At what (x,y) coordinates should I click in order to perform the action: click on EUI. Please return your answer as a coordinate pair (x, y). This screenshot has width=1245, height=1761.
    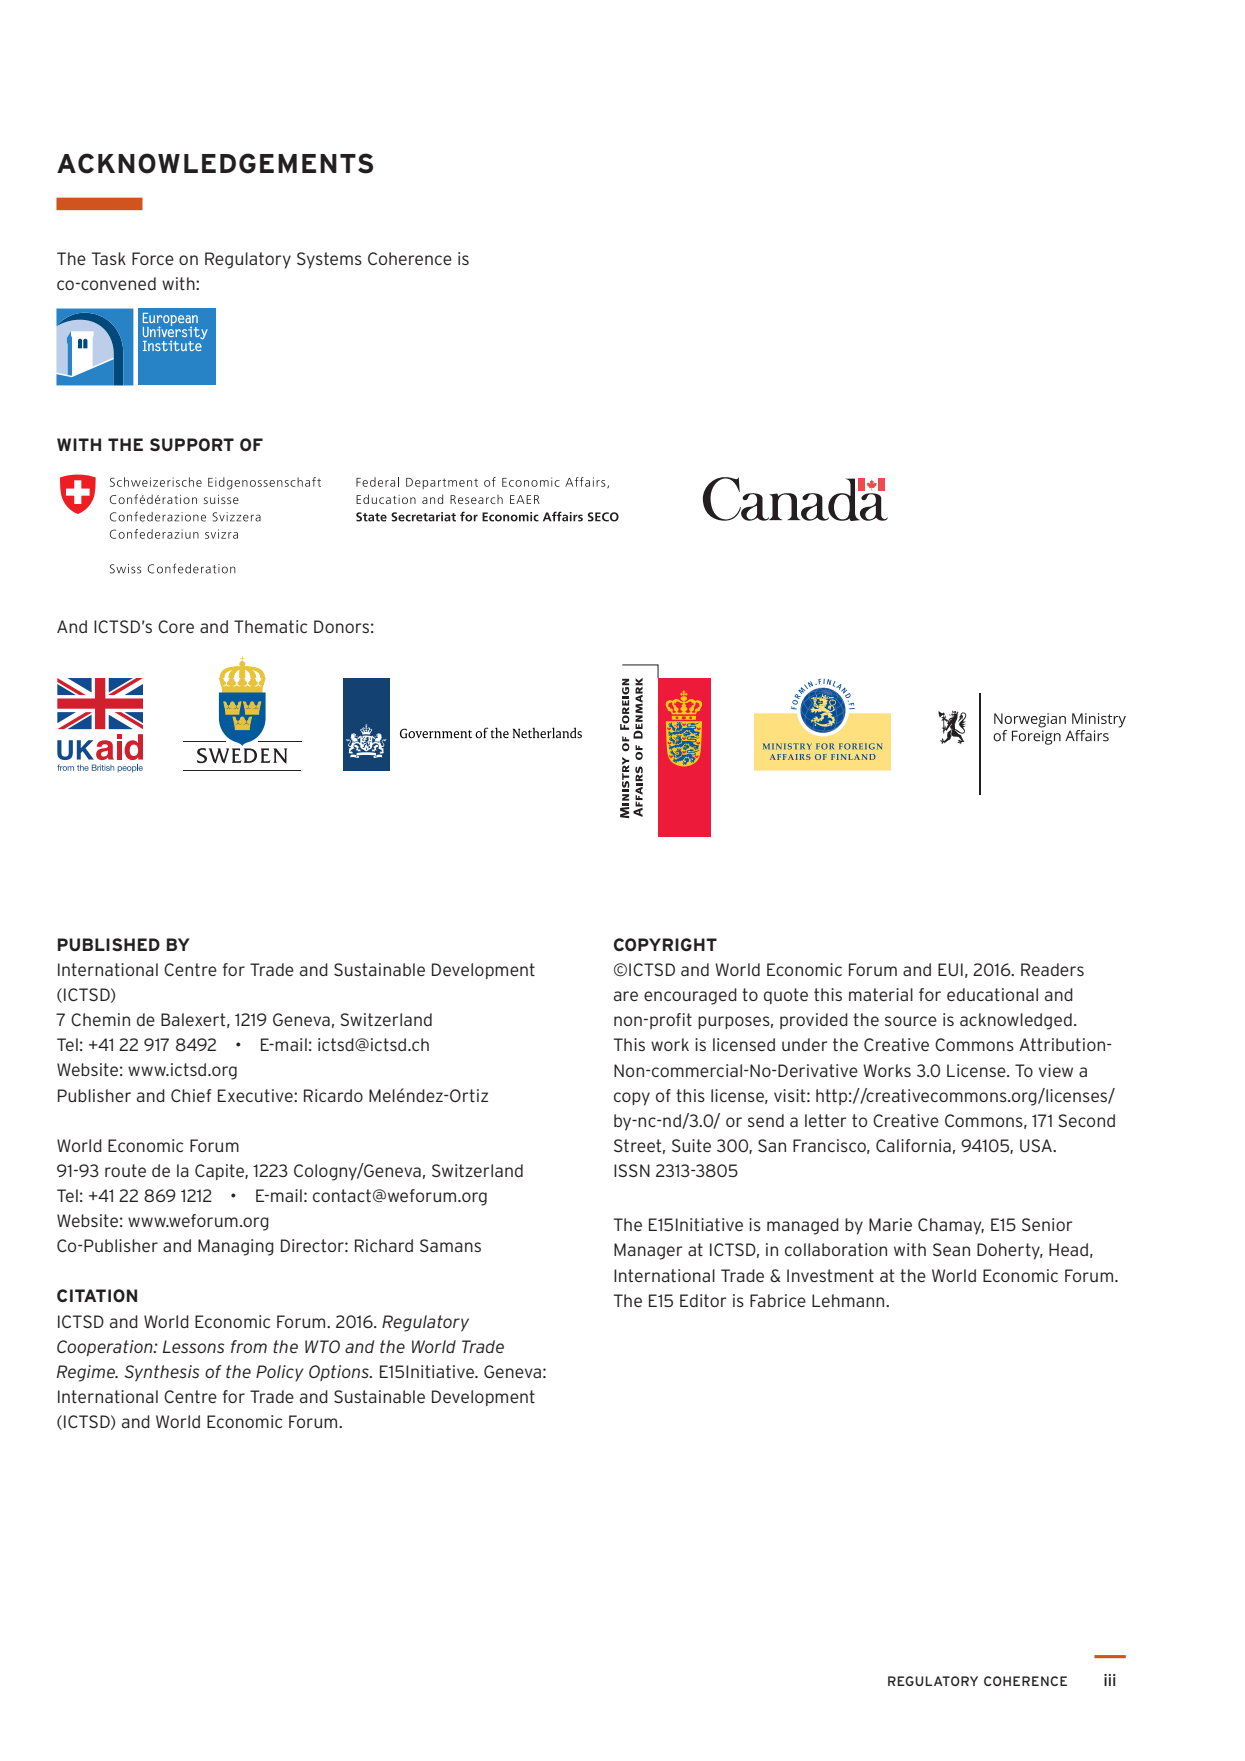
    Looking at the image, I should click on (950, 969).
